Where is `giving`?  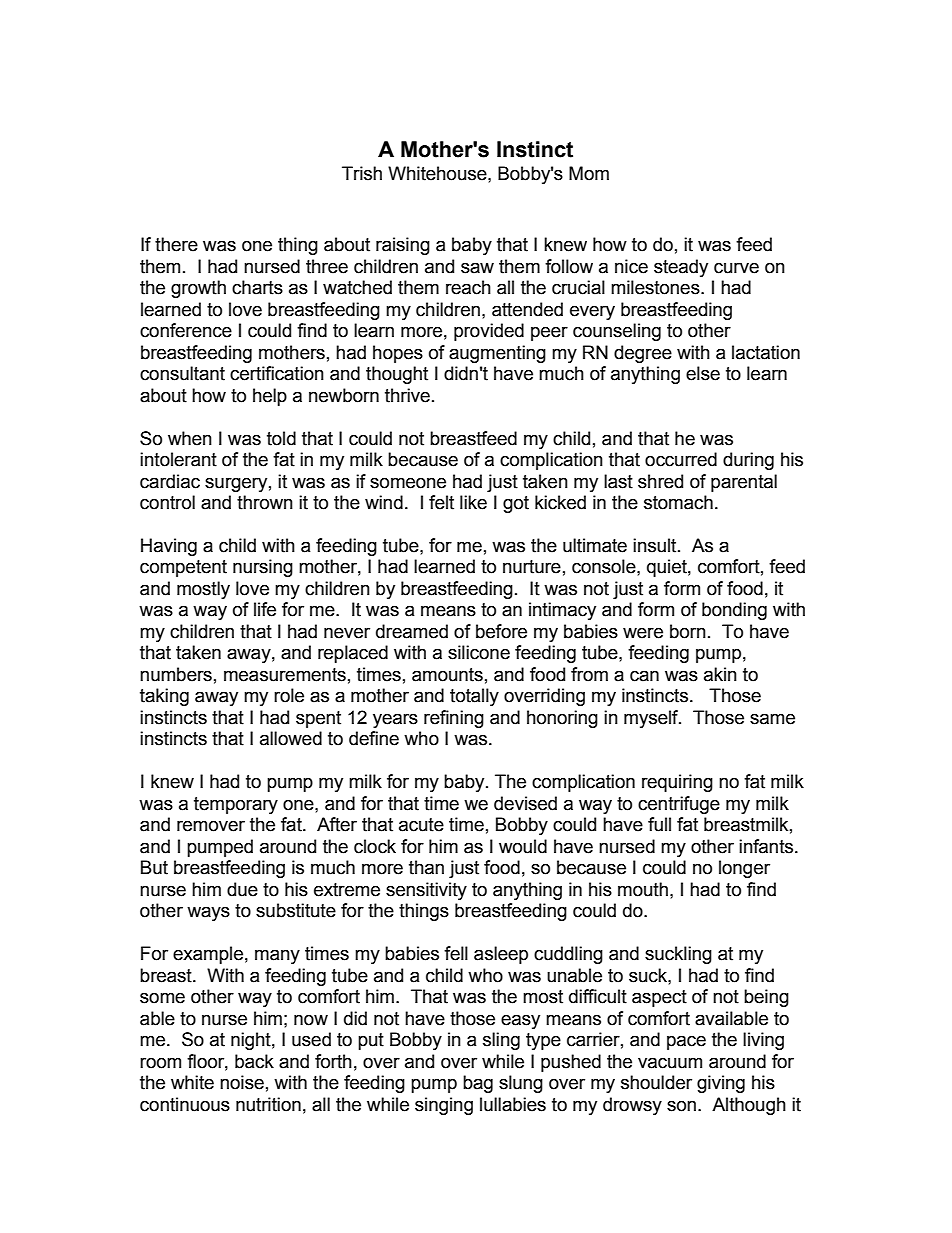
giving is located at coordinates (721, 1084).
